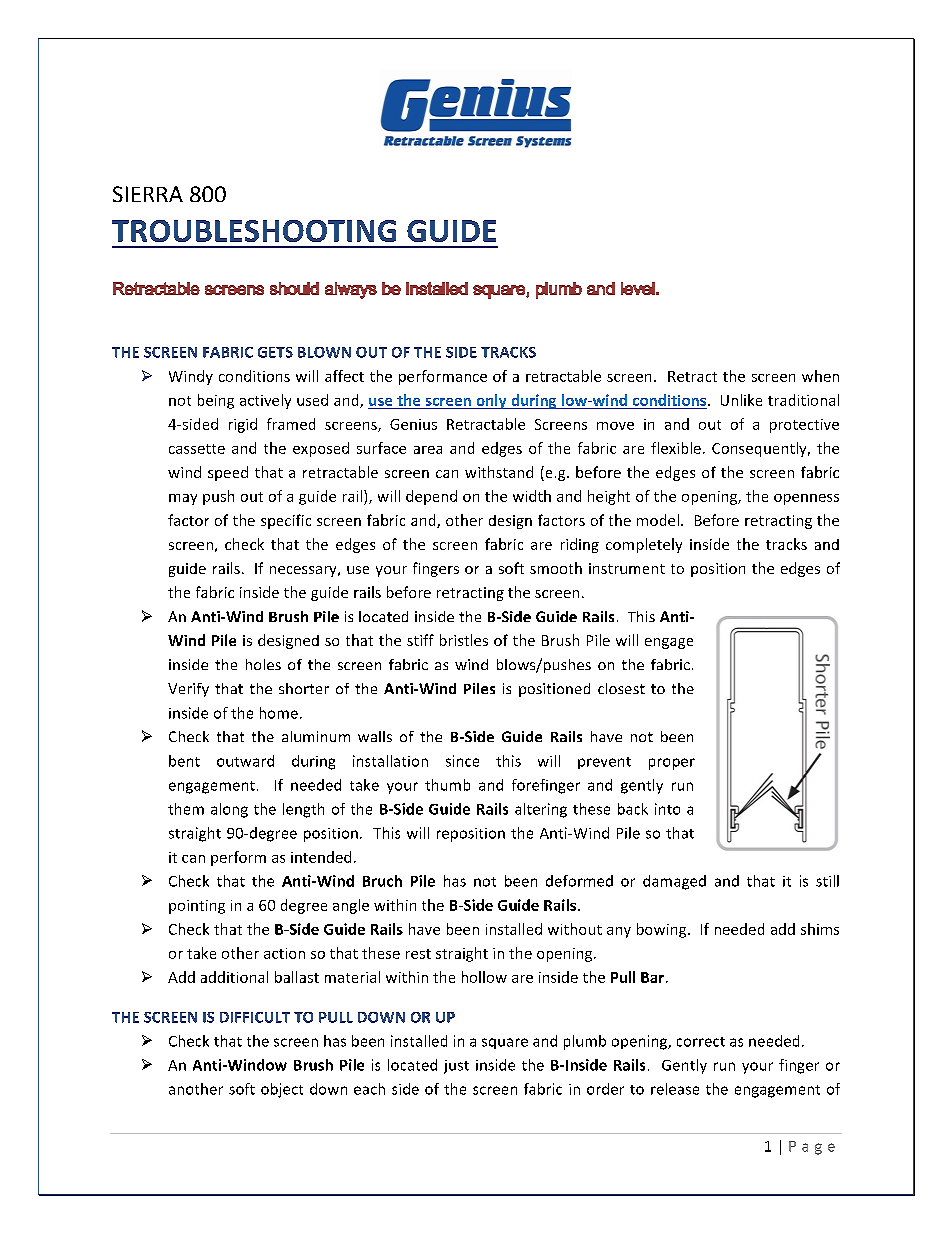  Describe the element at coordinates (701, 1042) in the screenshot. I see `correct` at that location.
